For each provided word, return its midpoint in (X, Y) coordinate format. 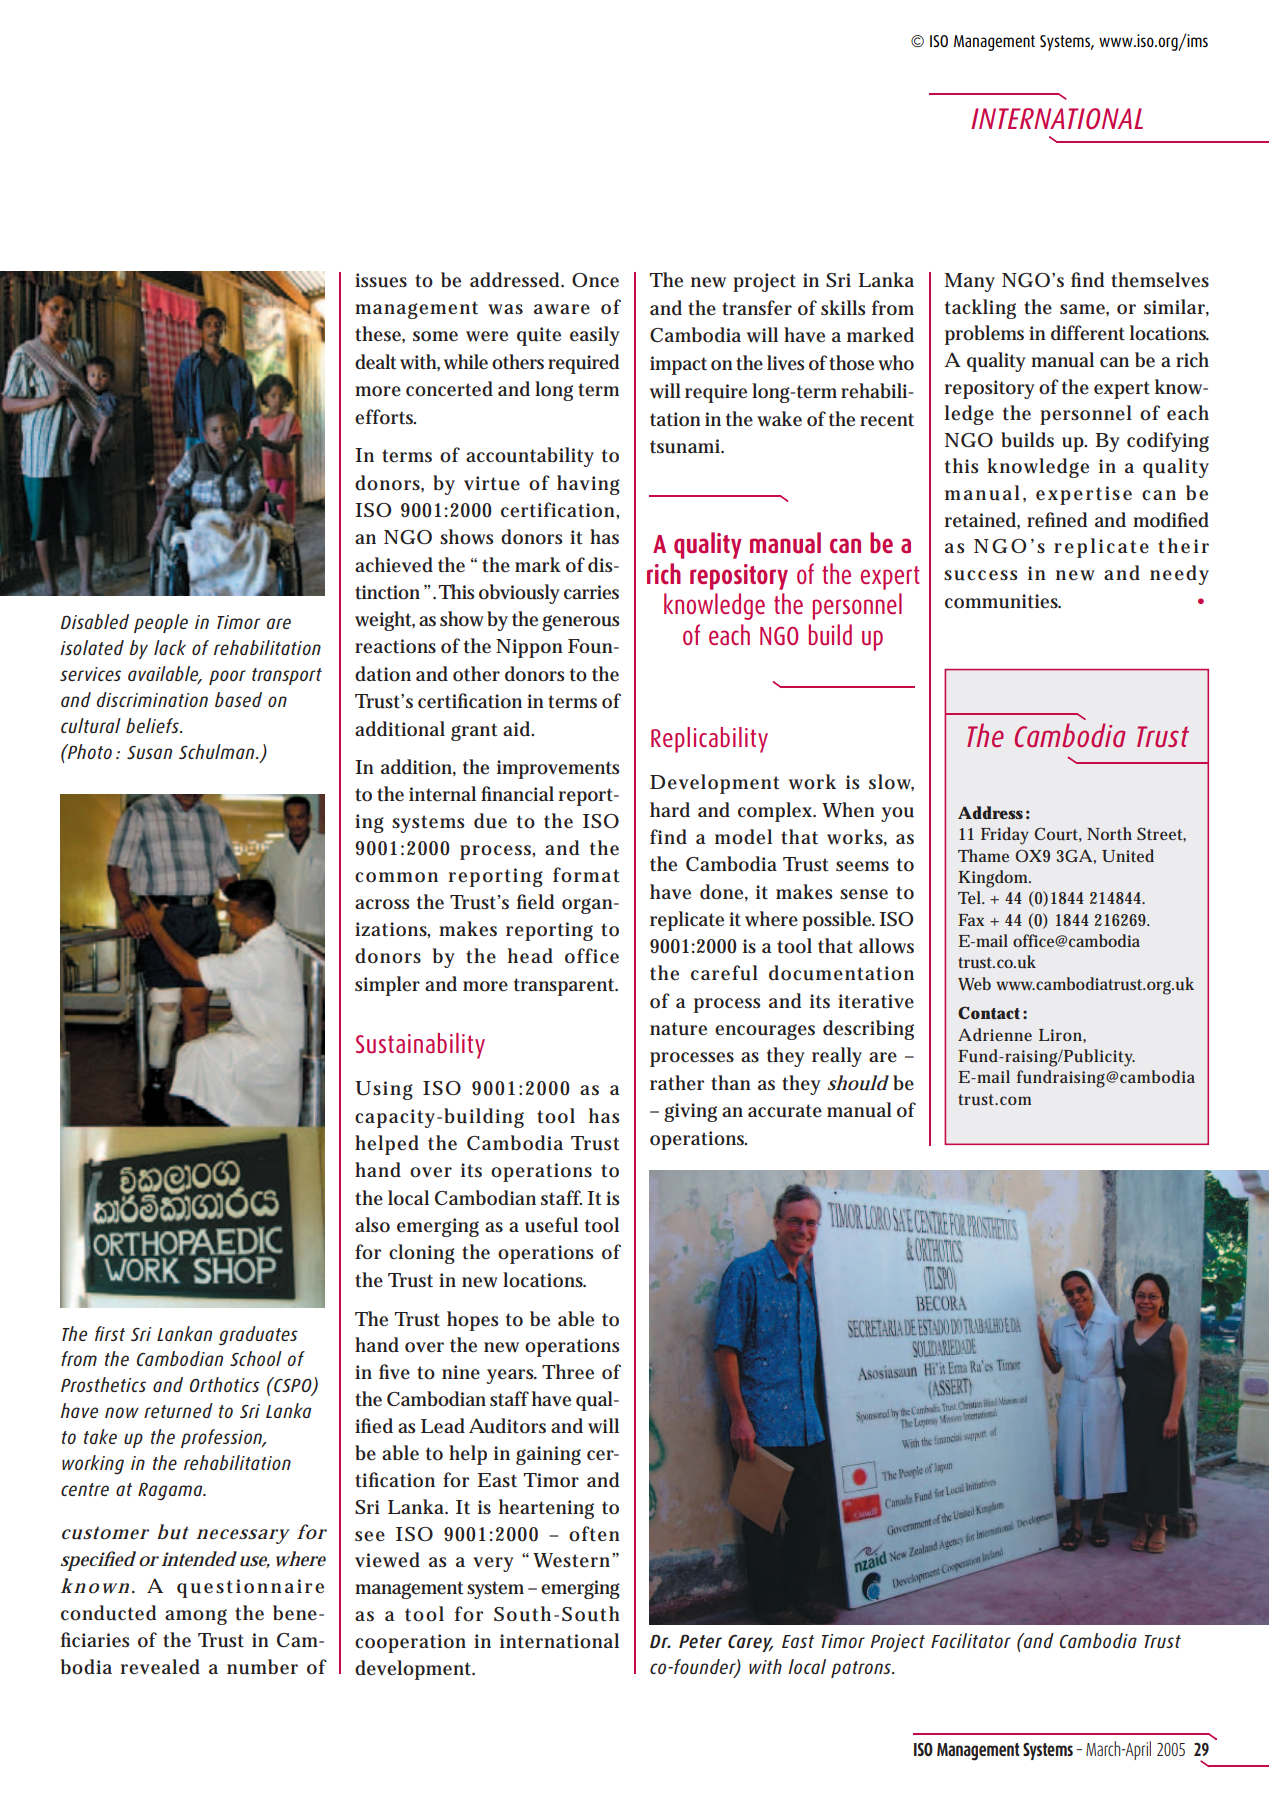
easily (595, 336)
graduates (258, 1336)
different (1088, 333)
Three (568, 1372)
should (858, 1083)
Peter (700, 1641)
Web (974, 983)
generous (581, 623)
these (380, 334)
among (196, 1617)
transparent (566, 987)
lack (170, 647)
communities (1003, 601)
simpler (387, 986)
